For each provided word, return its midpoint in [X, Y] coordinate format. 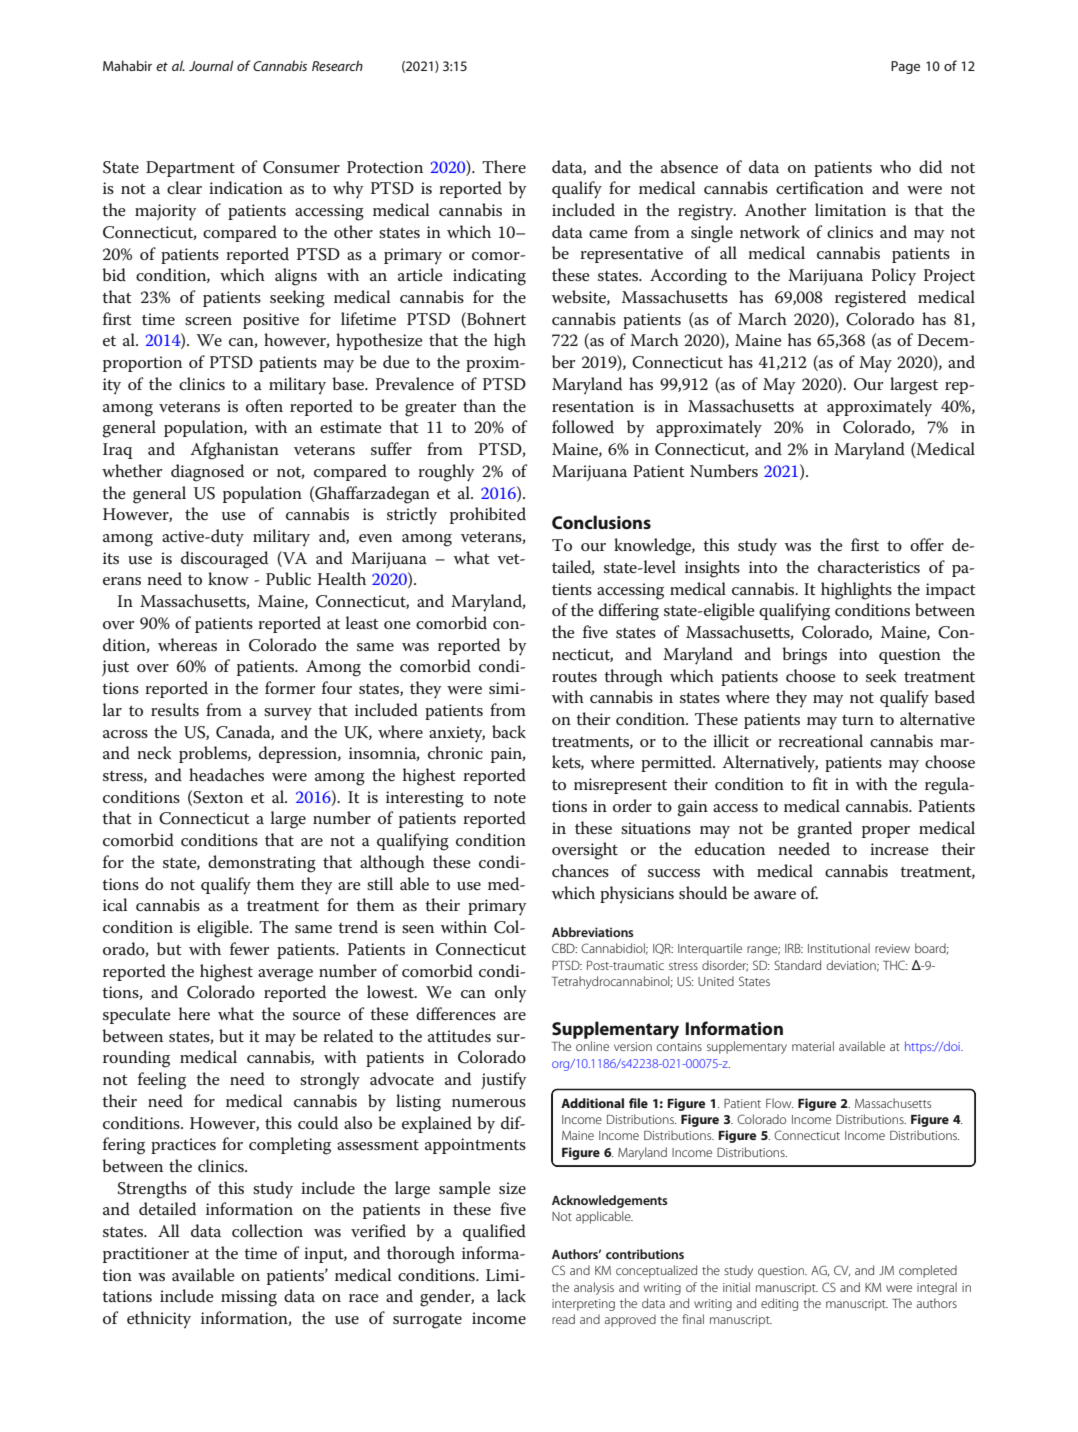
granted [824, 830]
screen [208, 321]
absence [689, 167]
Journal [211, 65]
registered [870, 299]
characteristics [869, 567]
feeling [162, 1081]
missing [249, 1298]
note [510, 798]
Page [905, 67]
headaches [226, 775]
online [592, 1046]
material [813, 1046]
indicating [489, 277]
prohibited [488, 515]
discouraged [224, 560]
